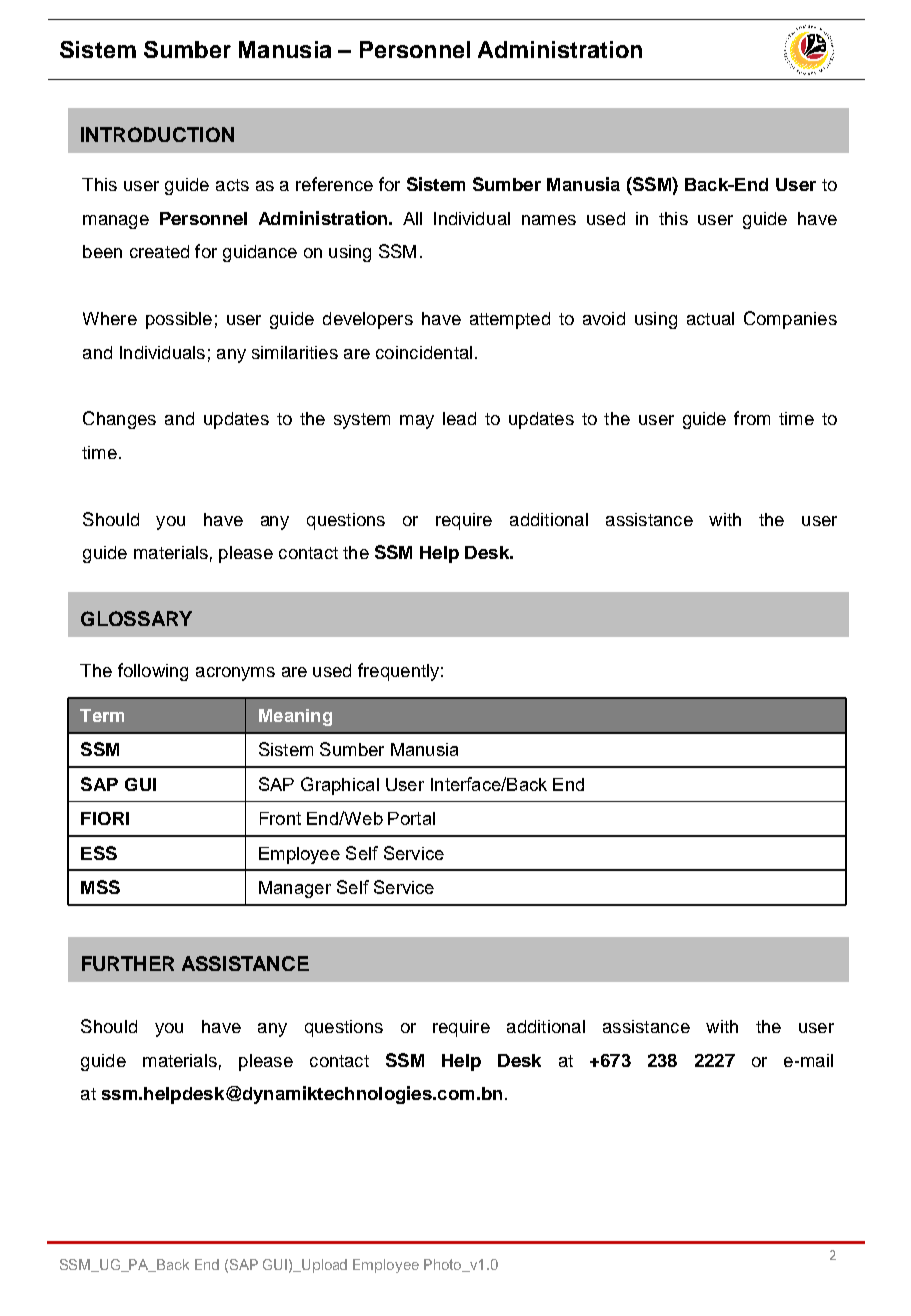 The width and height of the screenshot is (911, 1316). I want to click on Portal, so click(411, 818).
